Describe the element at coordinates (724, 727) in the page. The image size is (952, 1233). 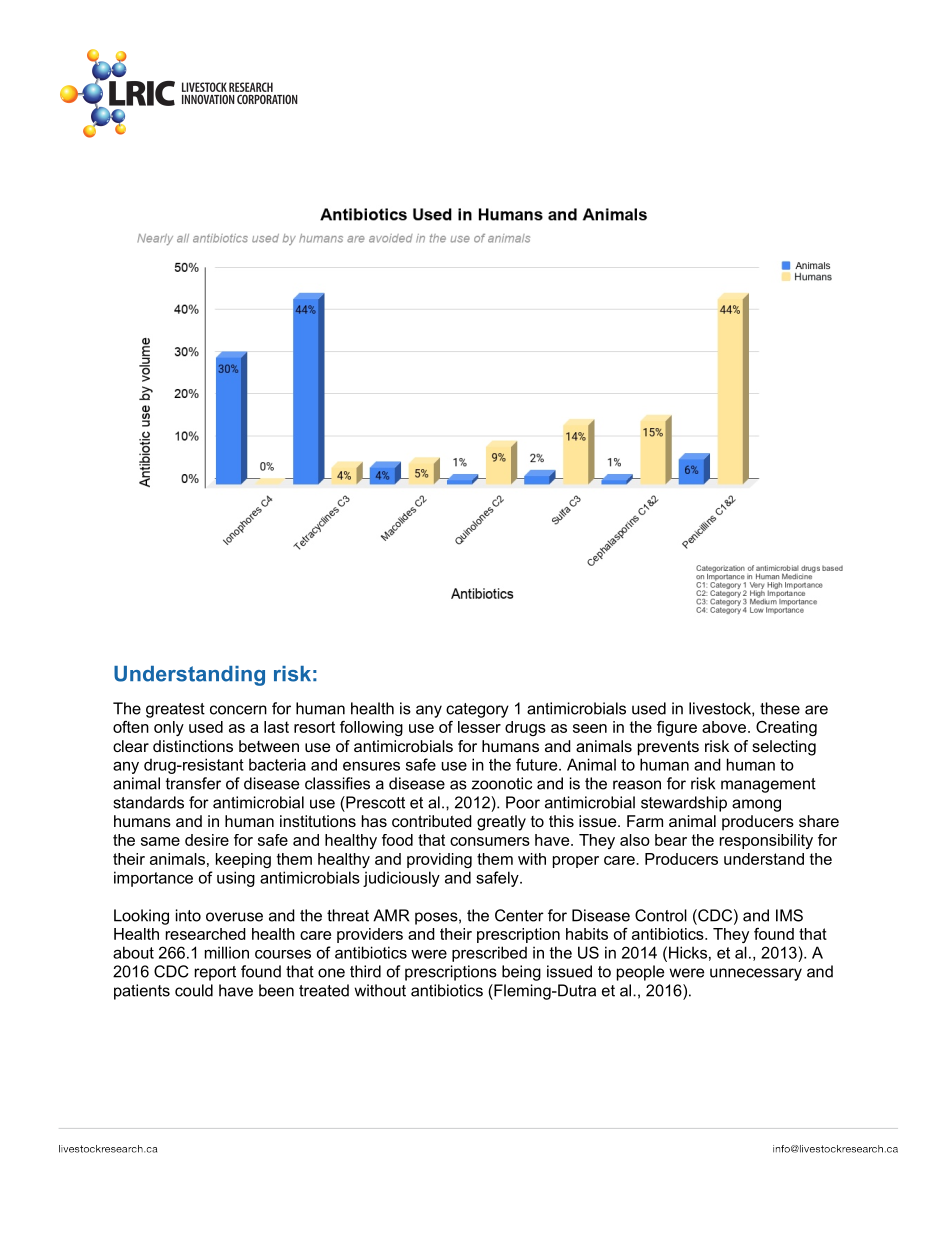
I see `above` at that location.
